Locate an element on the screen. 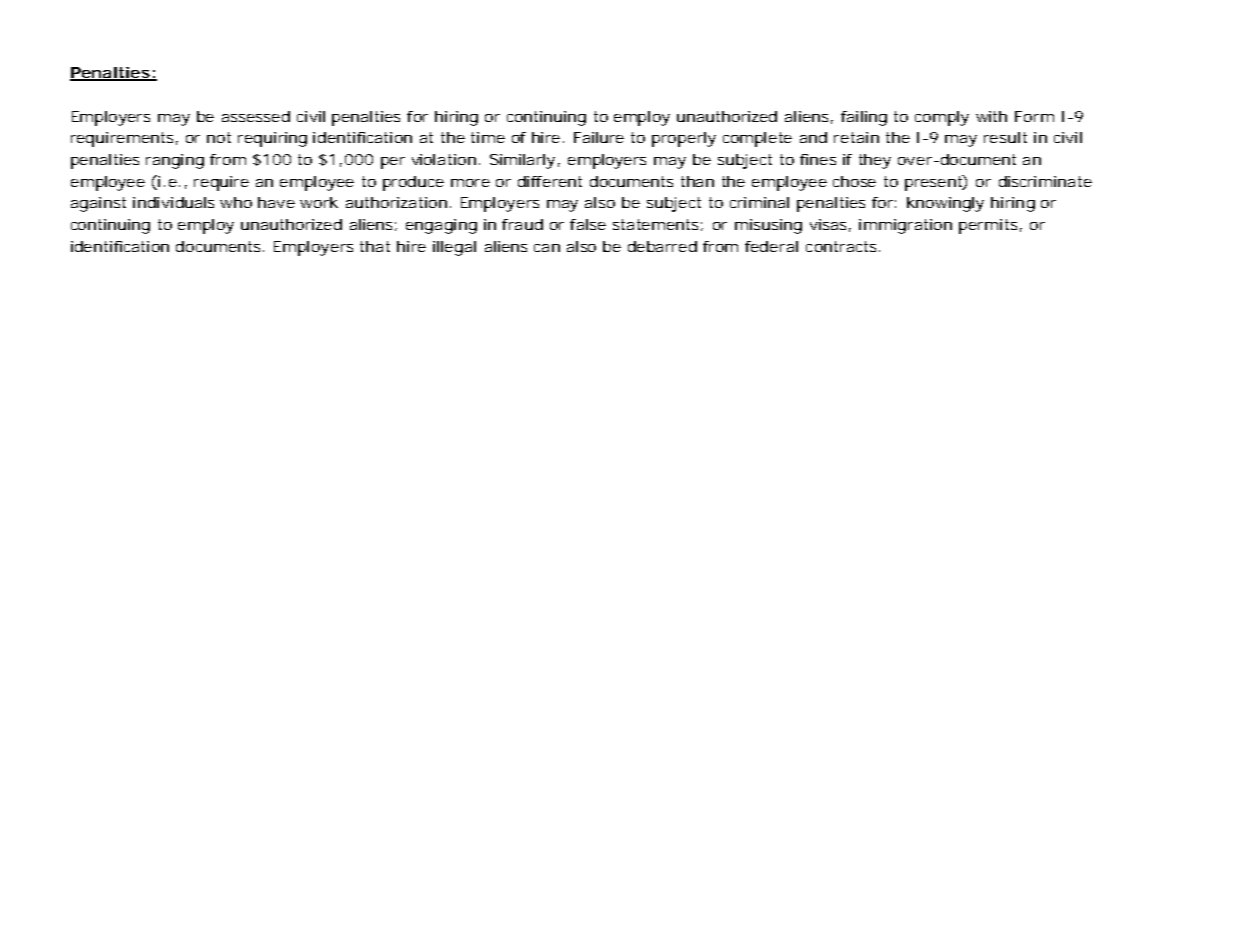 The image size is (1233, 952). false is located at coordinates (588, 224).
